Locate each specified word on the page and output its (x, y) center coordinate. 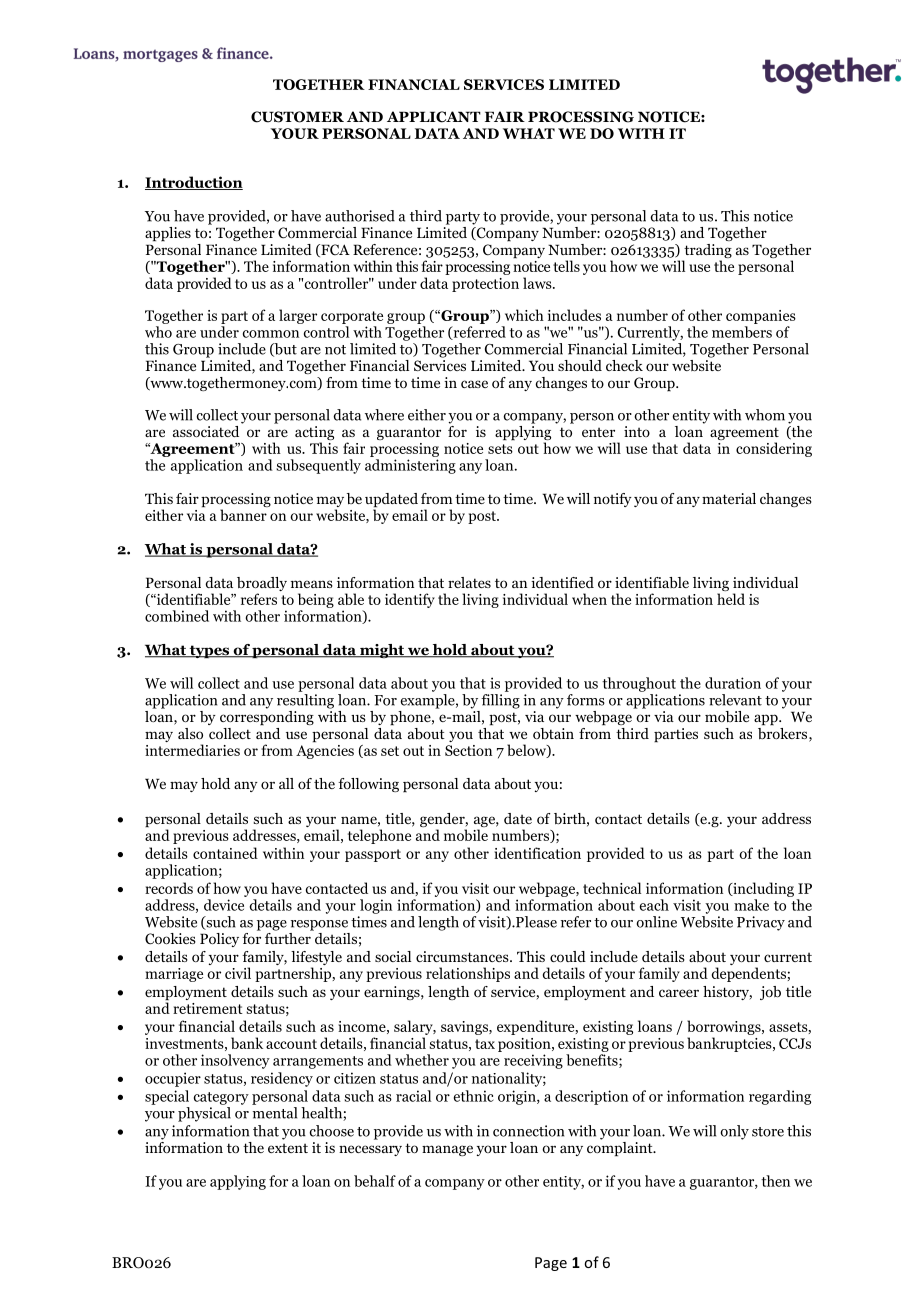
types (209, 651)
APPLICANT (434, 117)
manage (447, 1150)
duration (733, 683)
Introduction (194, 183)
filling (500, 701)
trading (707, 252)
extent (288, 1148)
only (734, 1132)
